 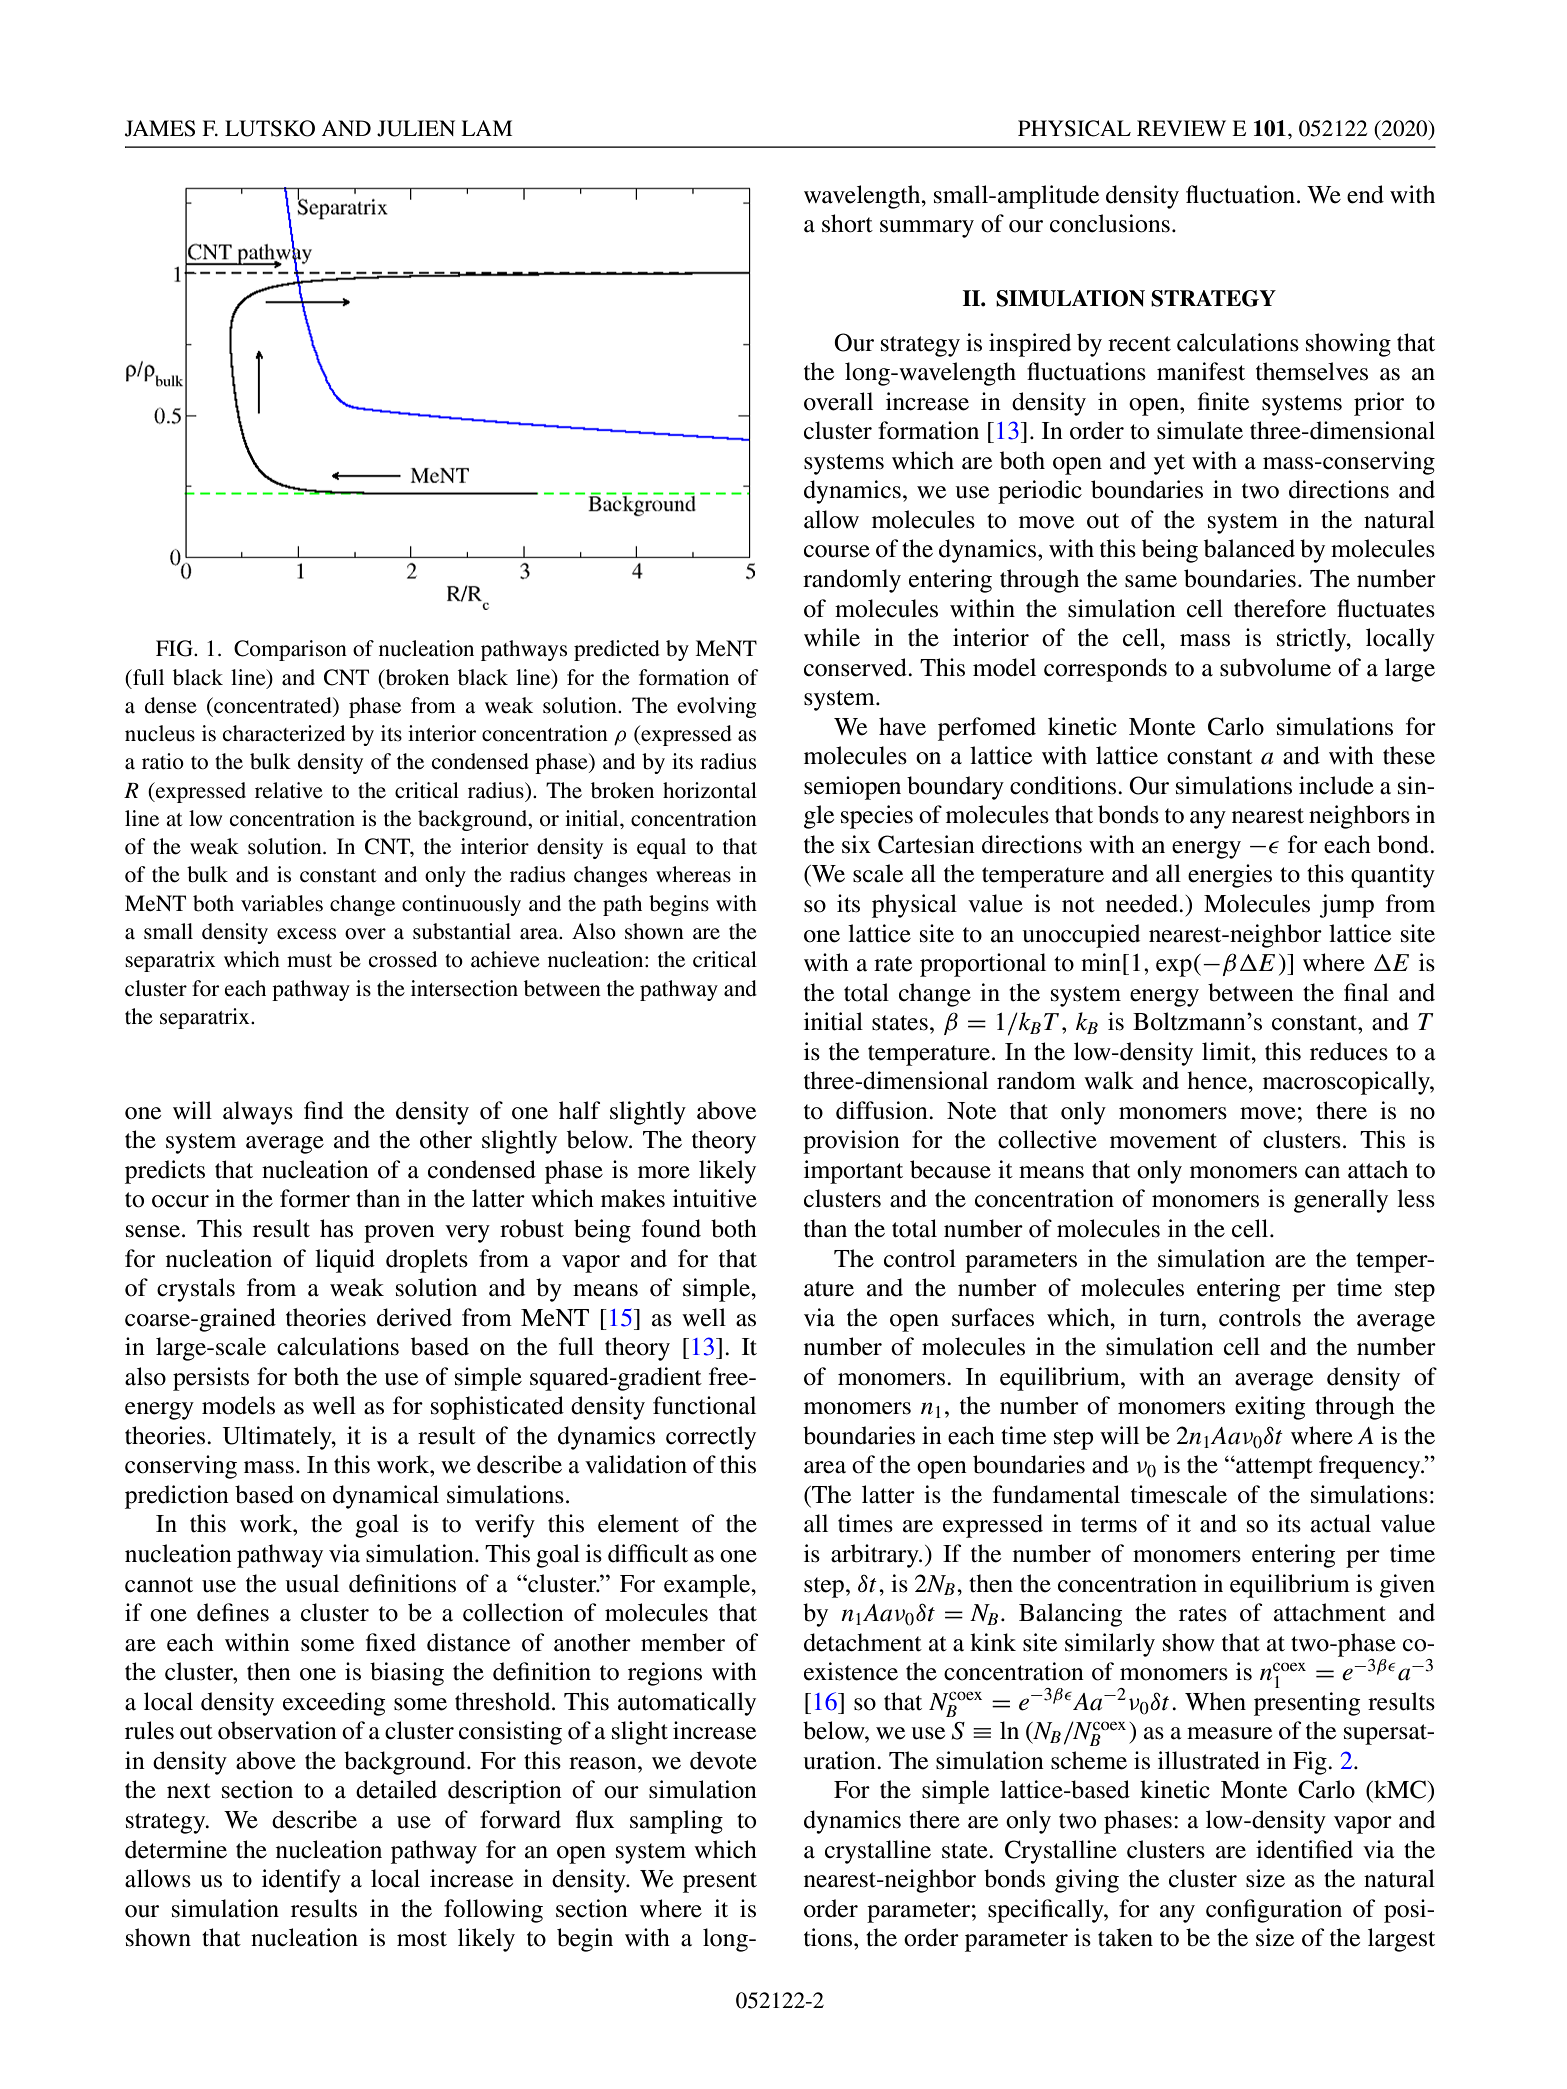 What do you see at coordinates (847, 223) in the image?
I see `short` at bounding box center [847, 223].
